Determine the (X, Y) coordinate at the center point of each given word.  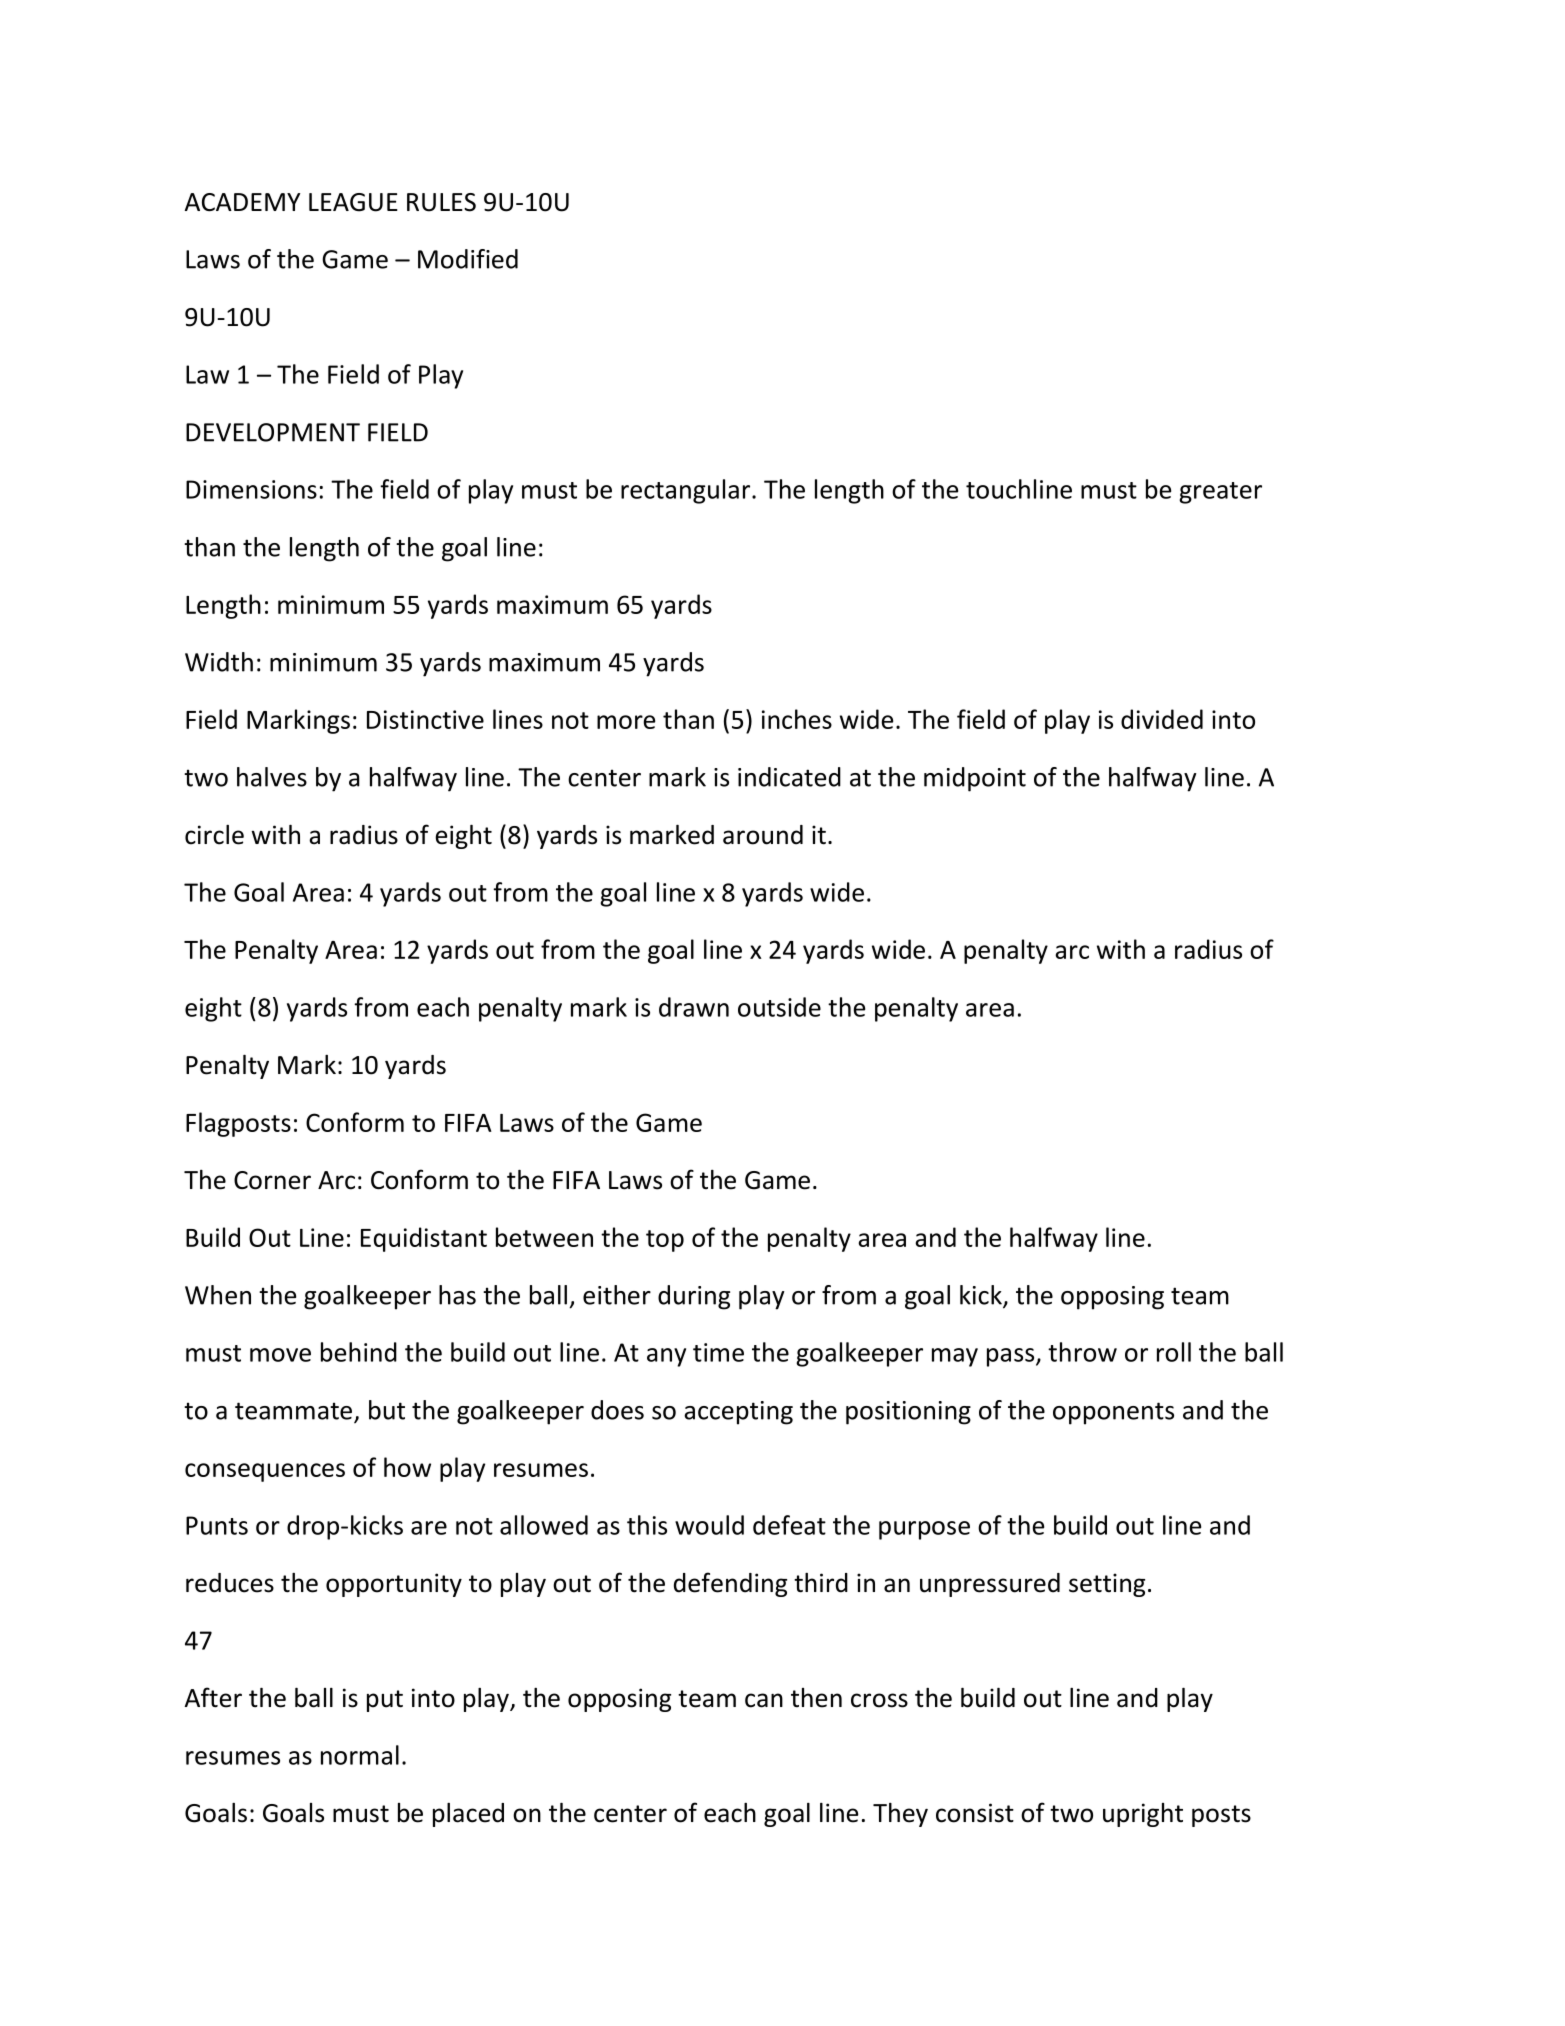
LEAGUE (353, 202)
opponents (1113, 1413)
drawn (694, 1007)
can (764, 1700)
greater (1220, 493)
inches (797, 719)
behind (359, 1352)
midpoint (975, 779)
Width (219, 662)
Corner (272, 1180)
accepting (738, 1413)
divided (1162, 719)
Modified (468, 259)
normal (360, 1755)
